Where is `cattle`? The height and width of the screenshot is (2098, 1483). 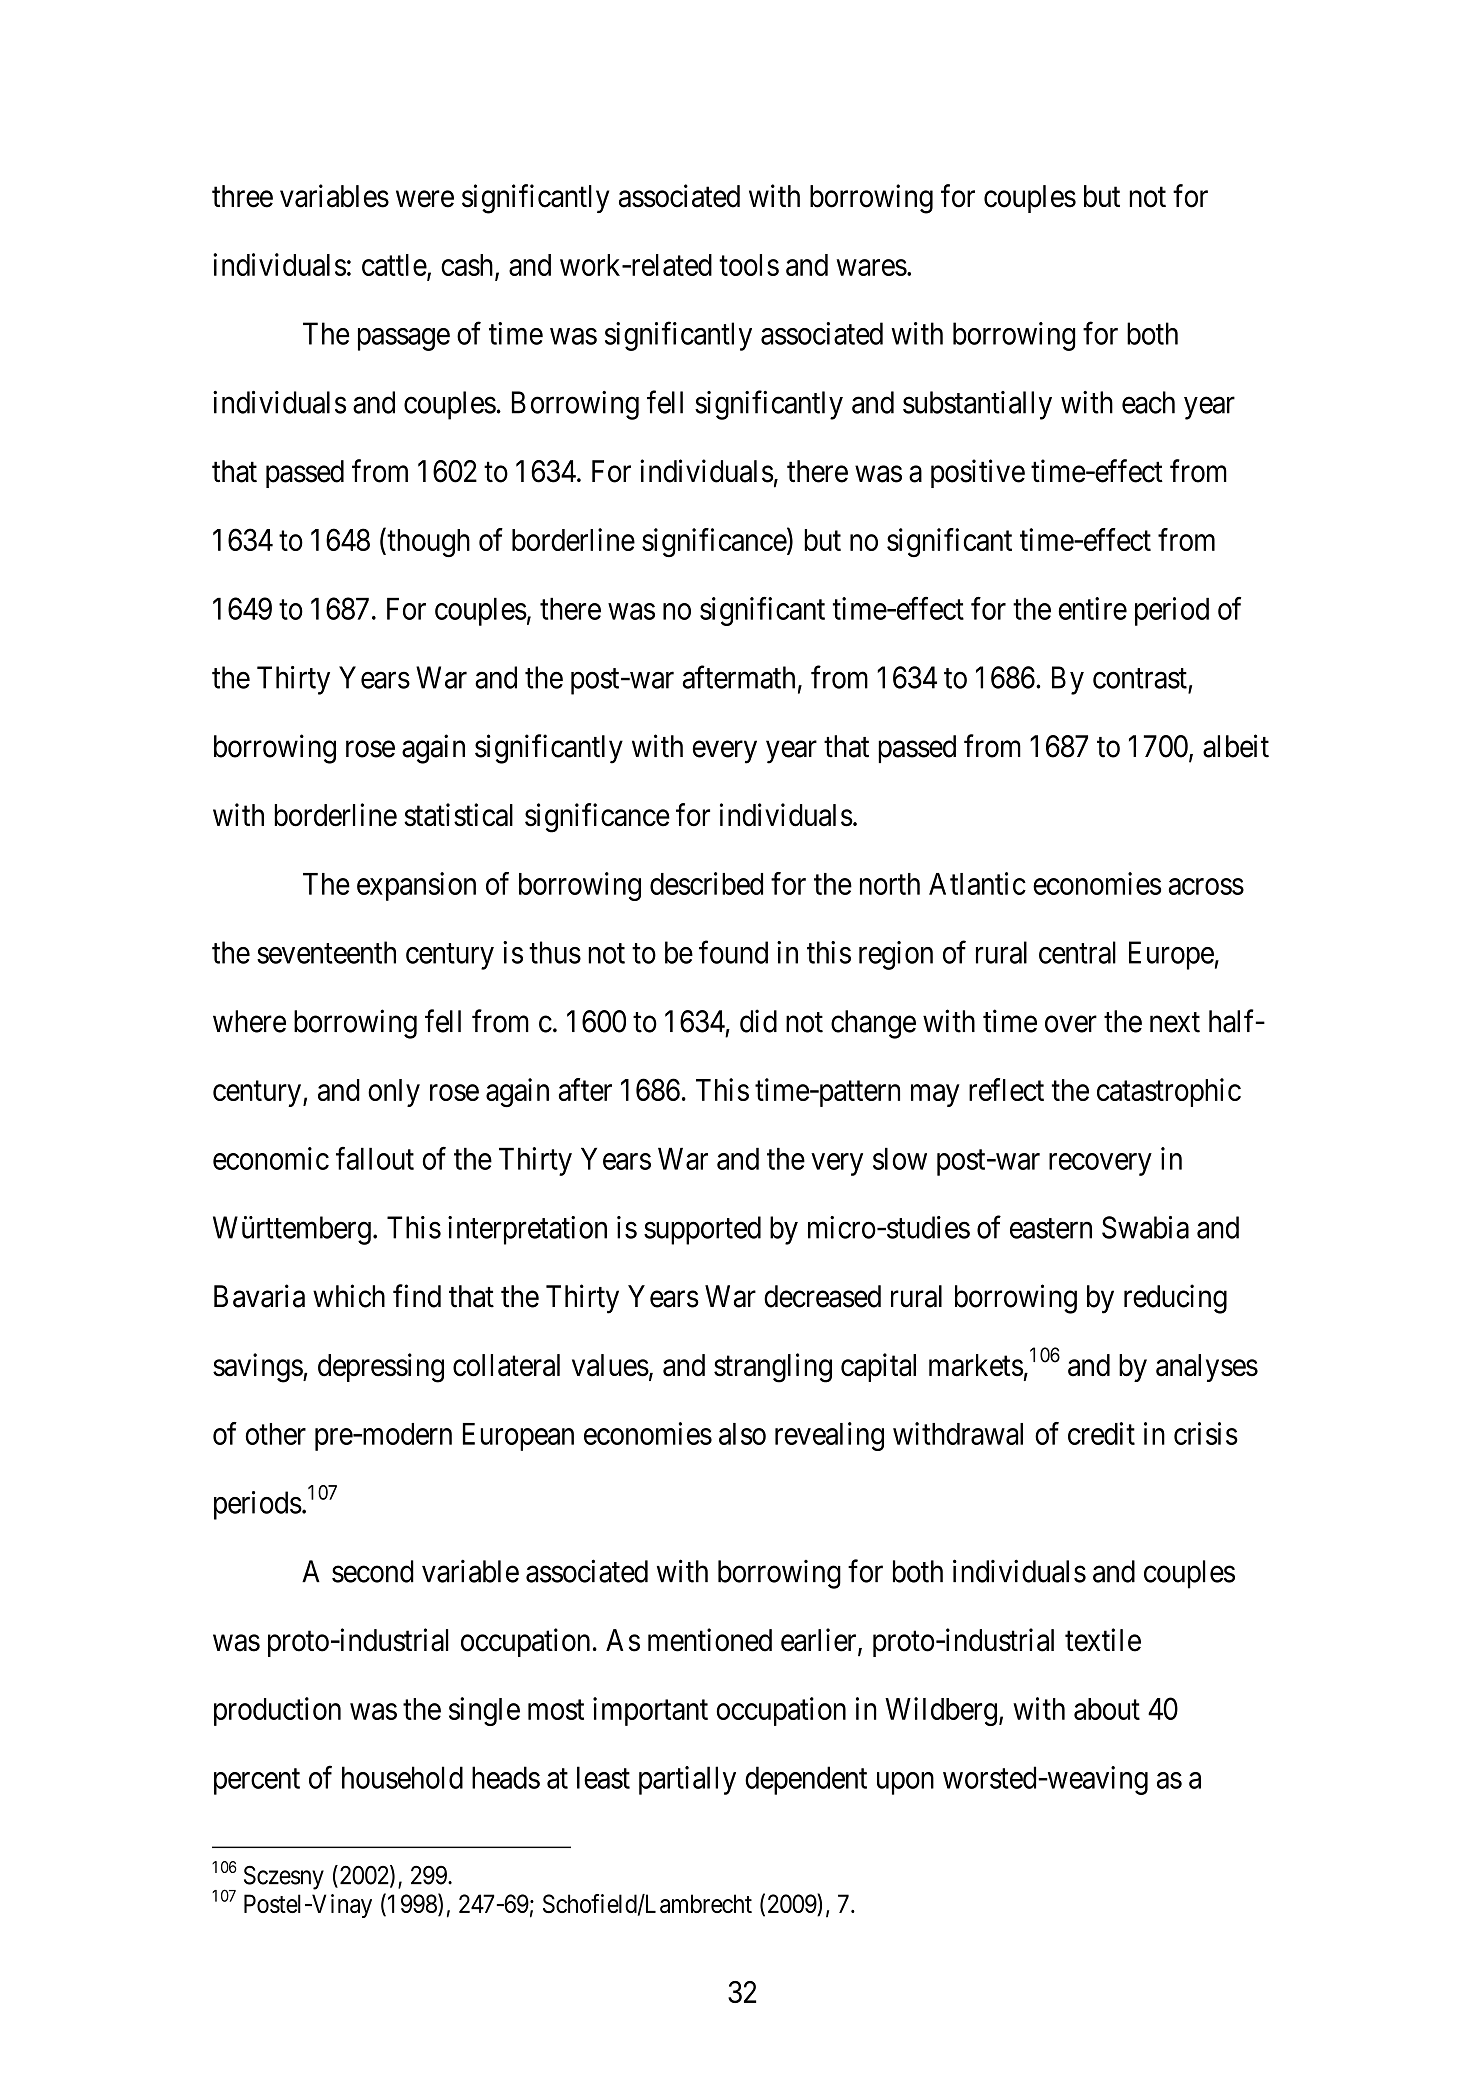 cattle is located at coordinates (394, 265).
